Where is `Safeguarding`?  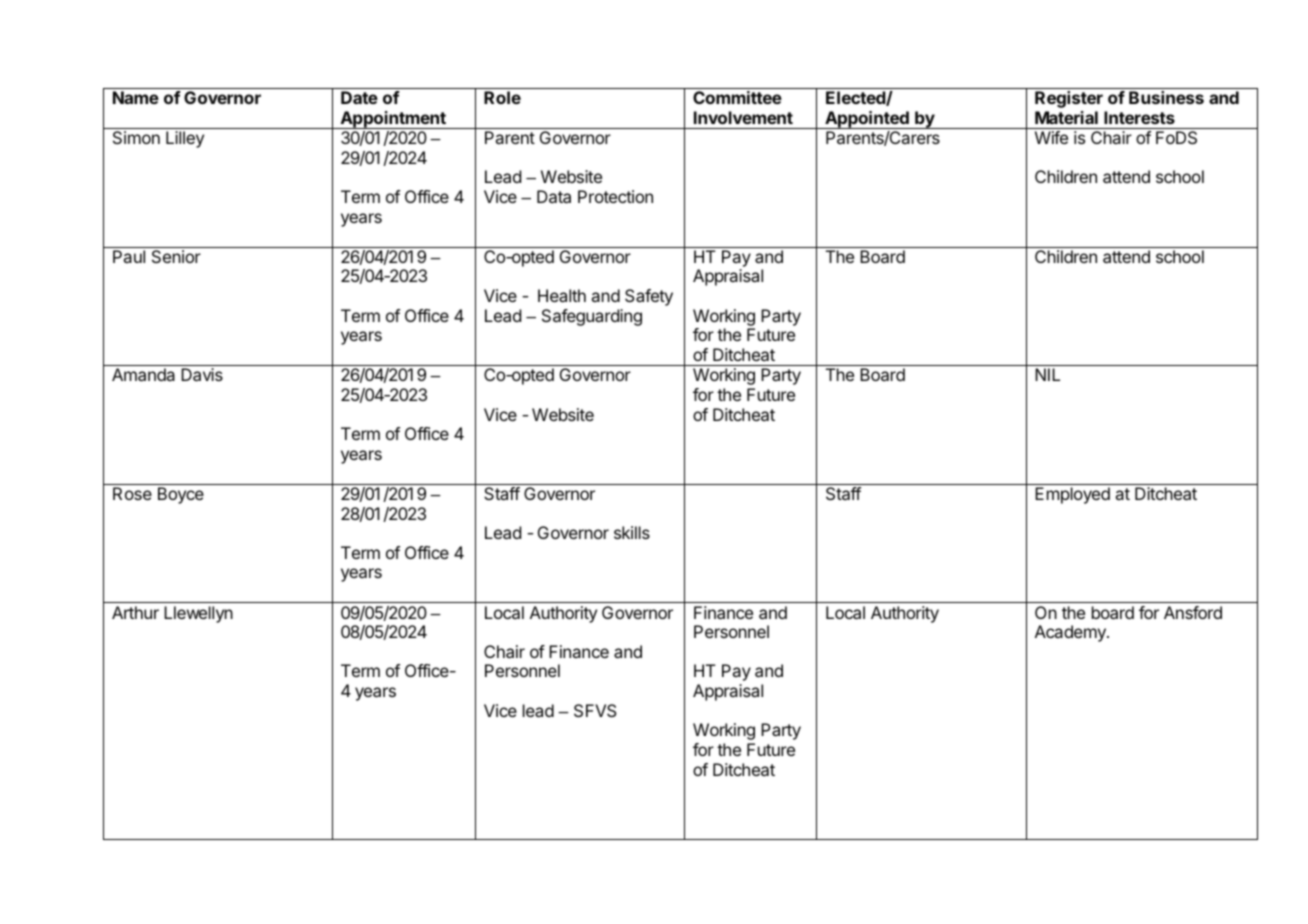
Safeguarding is located at coordinates (592, 317).
